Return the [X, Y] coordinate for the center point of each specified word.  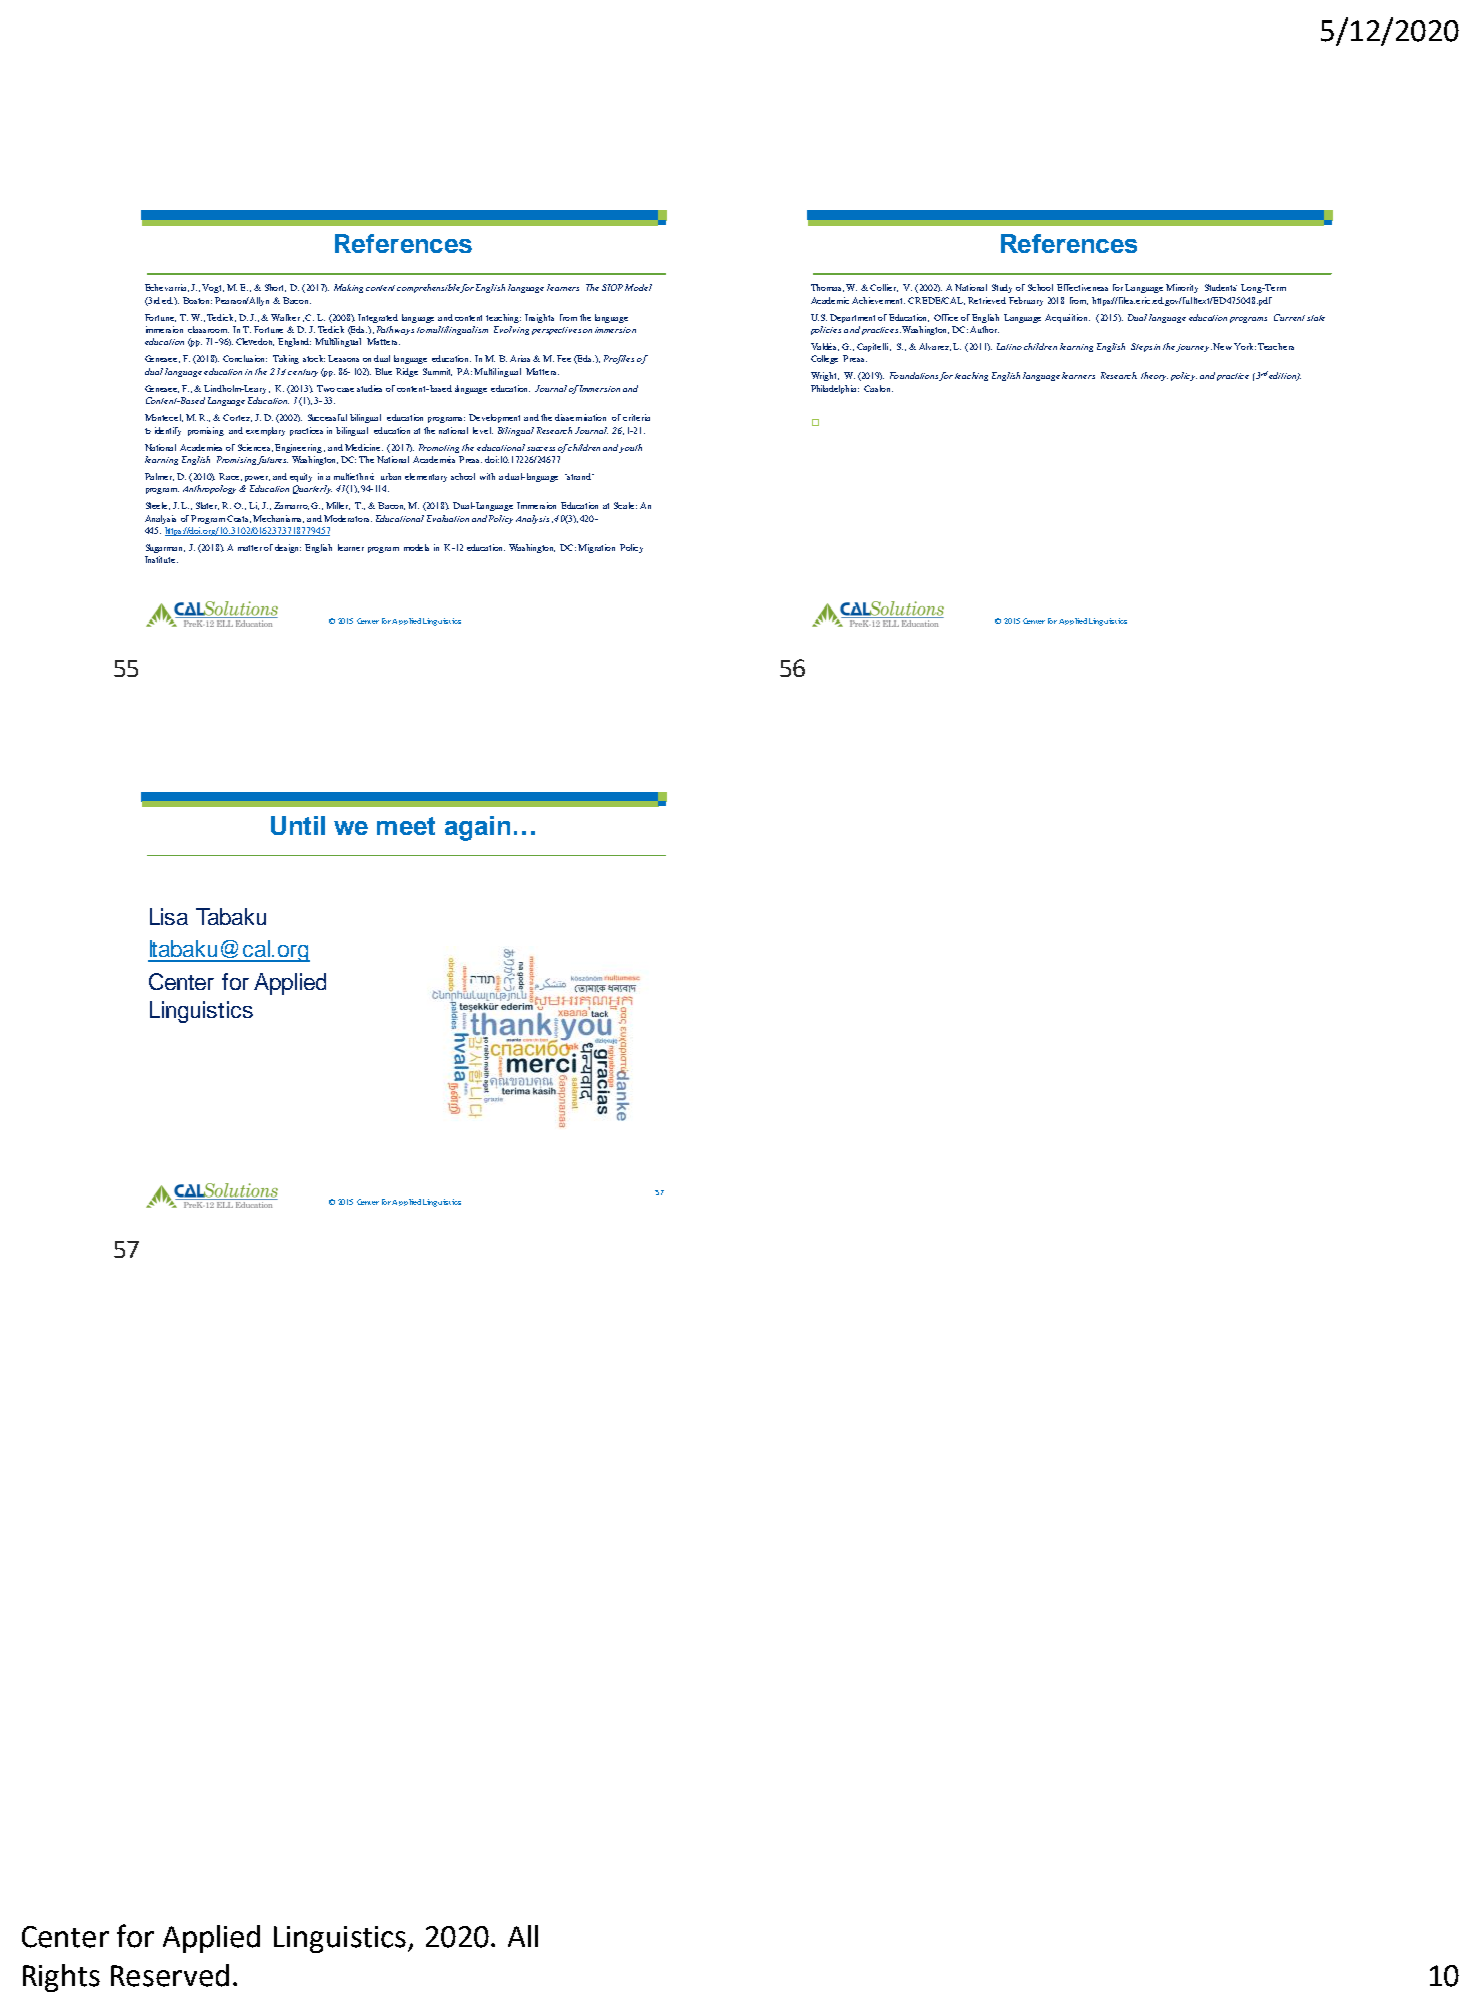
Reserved [170, 1975]
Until [298, 825]
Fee [564, 358]
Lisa [169, 916]
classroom [208, 329]
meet [406, 826]
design [288, 548]
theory [1154, 376]
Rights [61, 1978]
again [477, 828]
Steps [1141, 347]
